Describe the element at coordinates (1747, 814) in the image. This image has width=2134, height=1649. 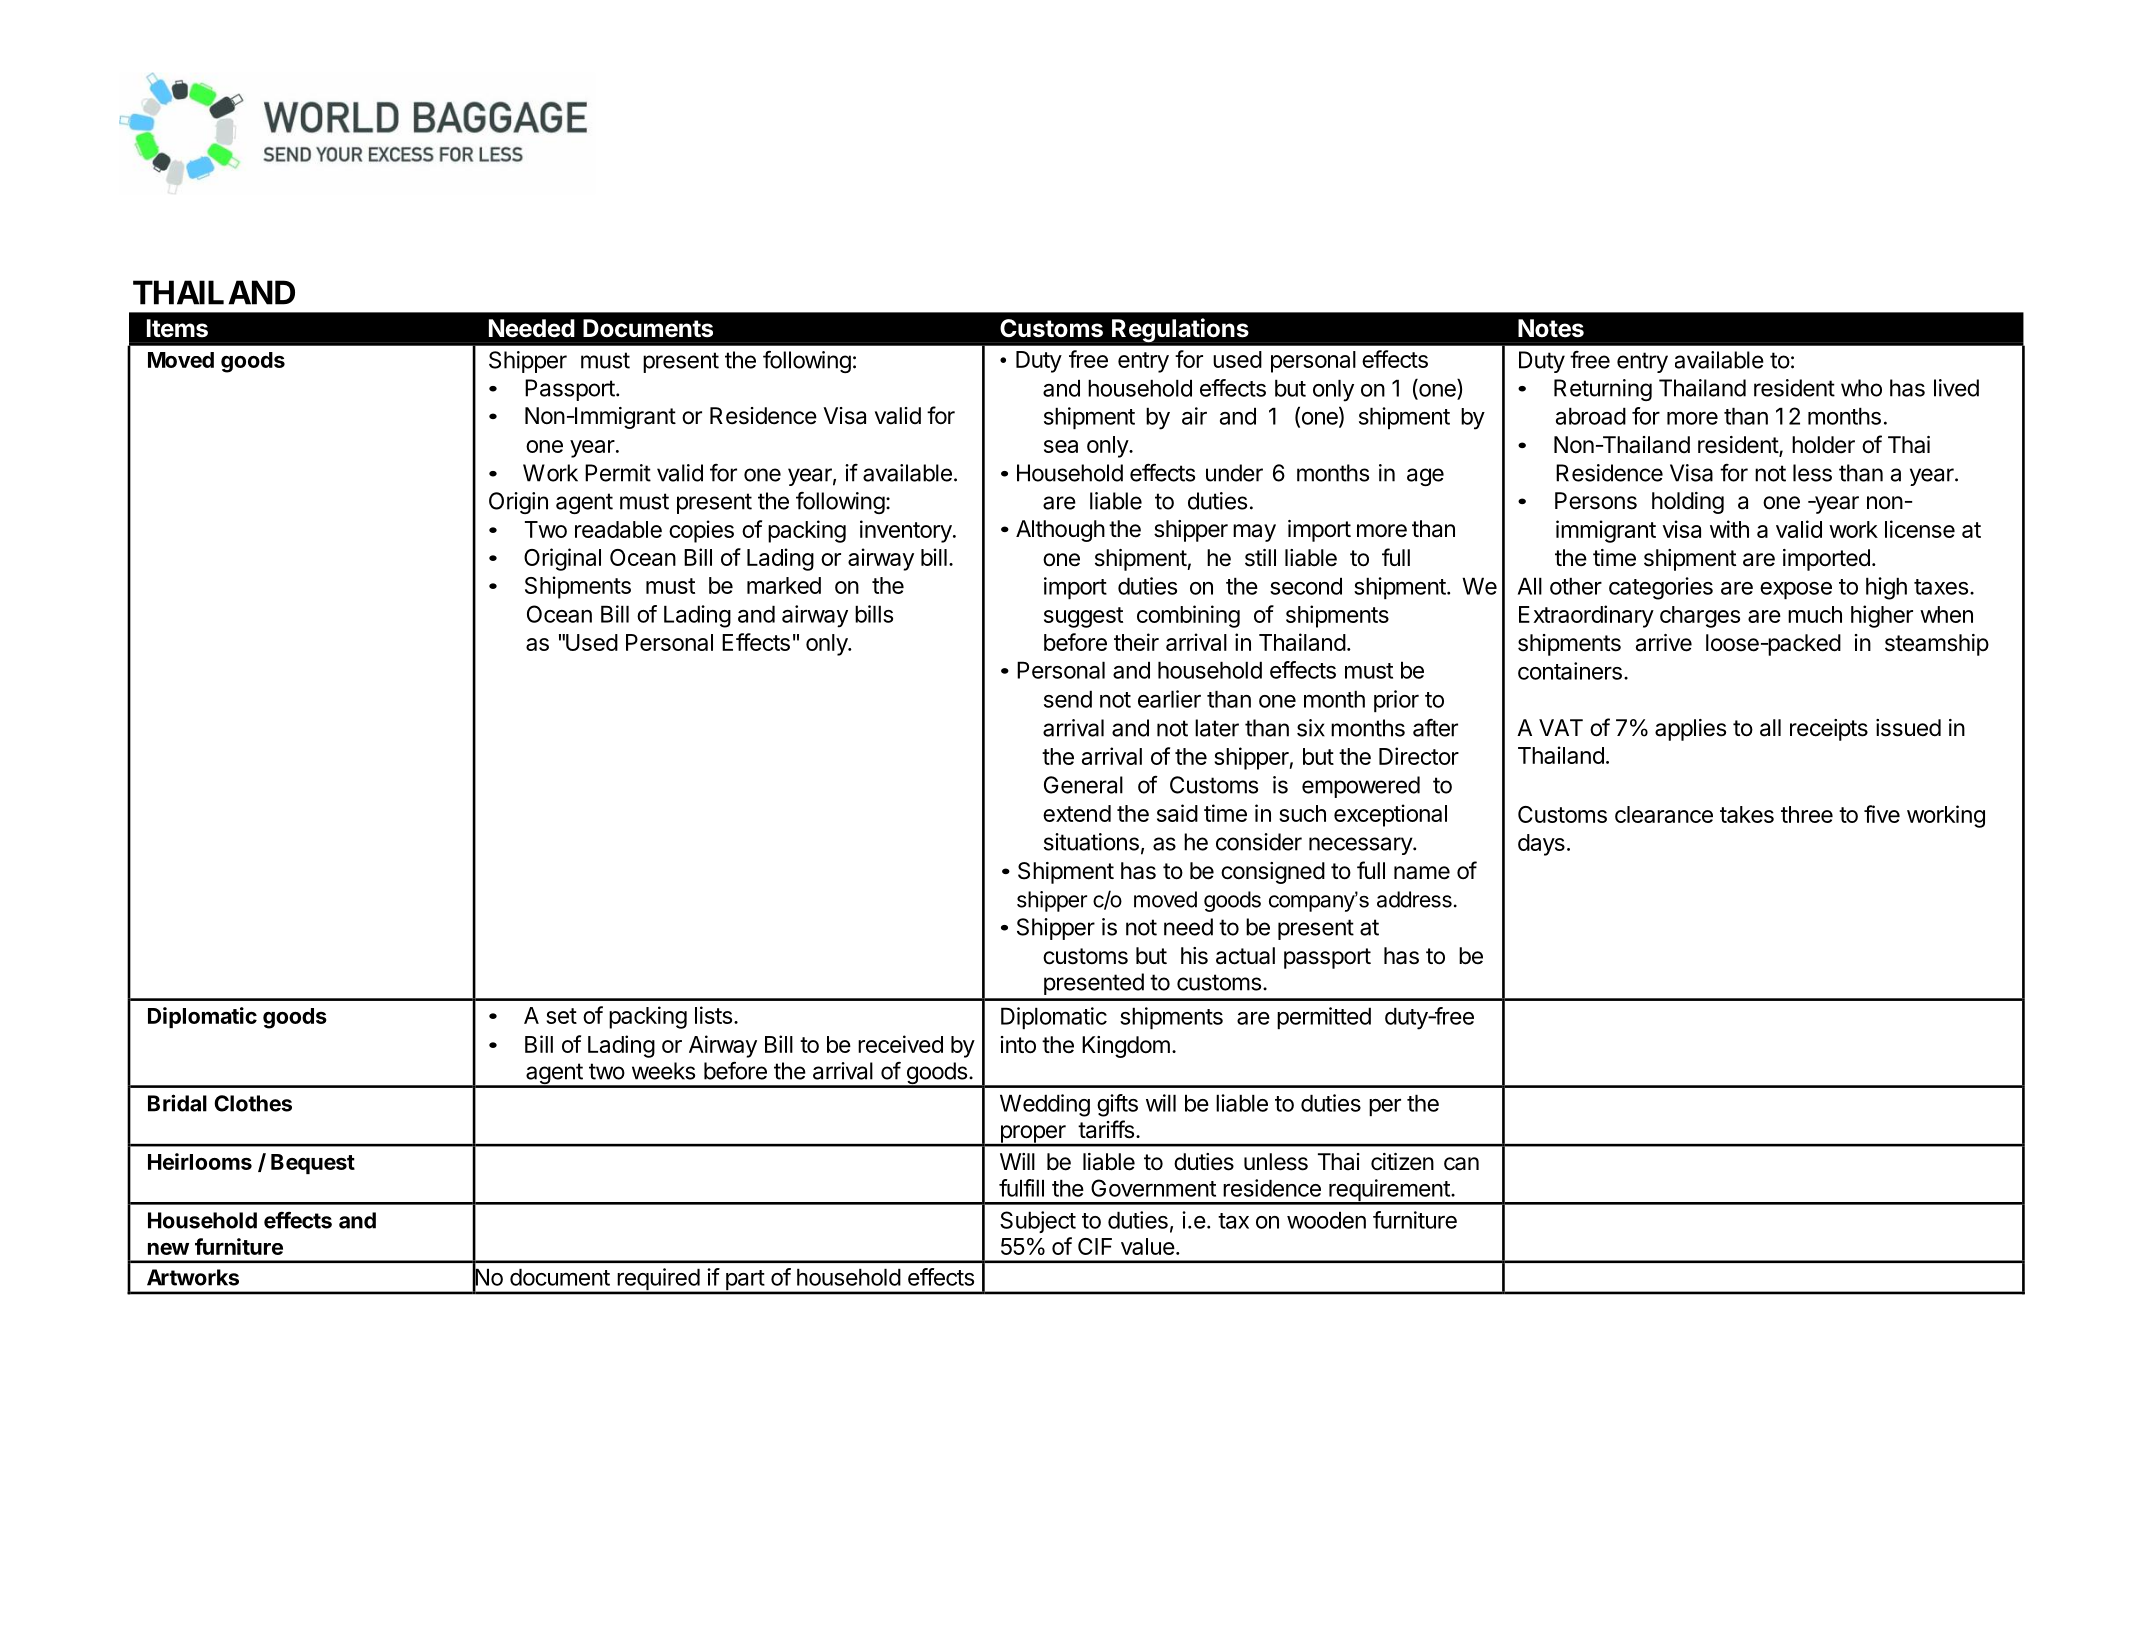
I see `takes` at that location.
